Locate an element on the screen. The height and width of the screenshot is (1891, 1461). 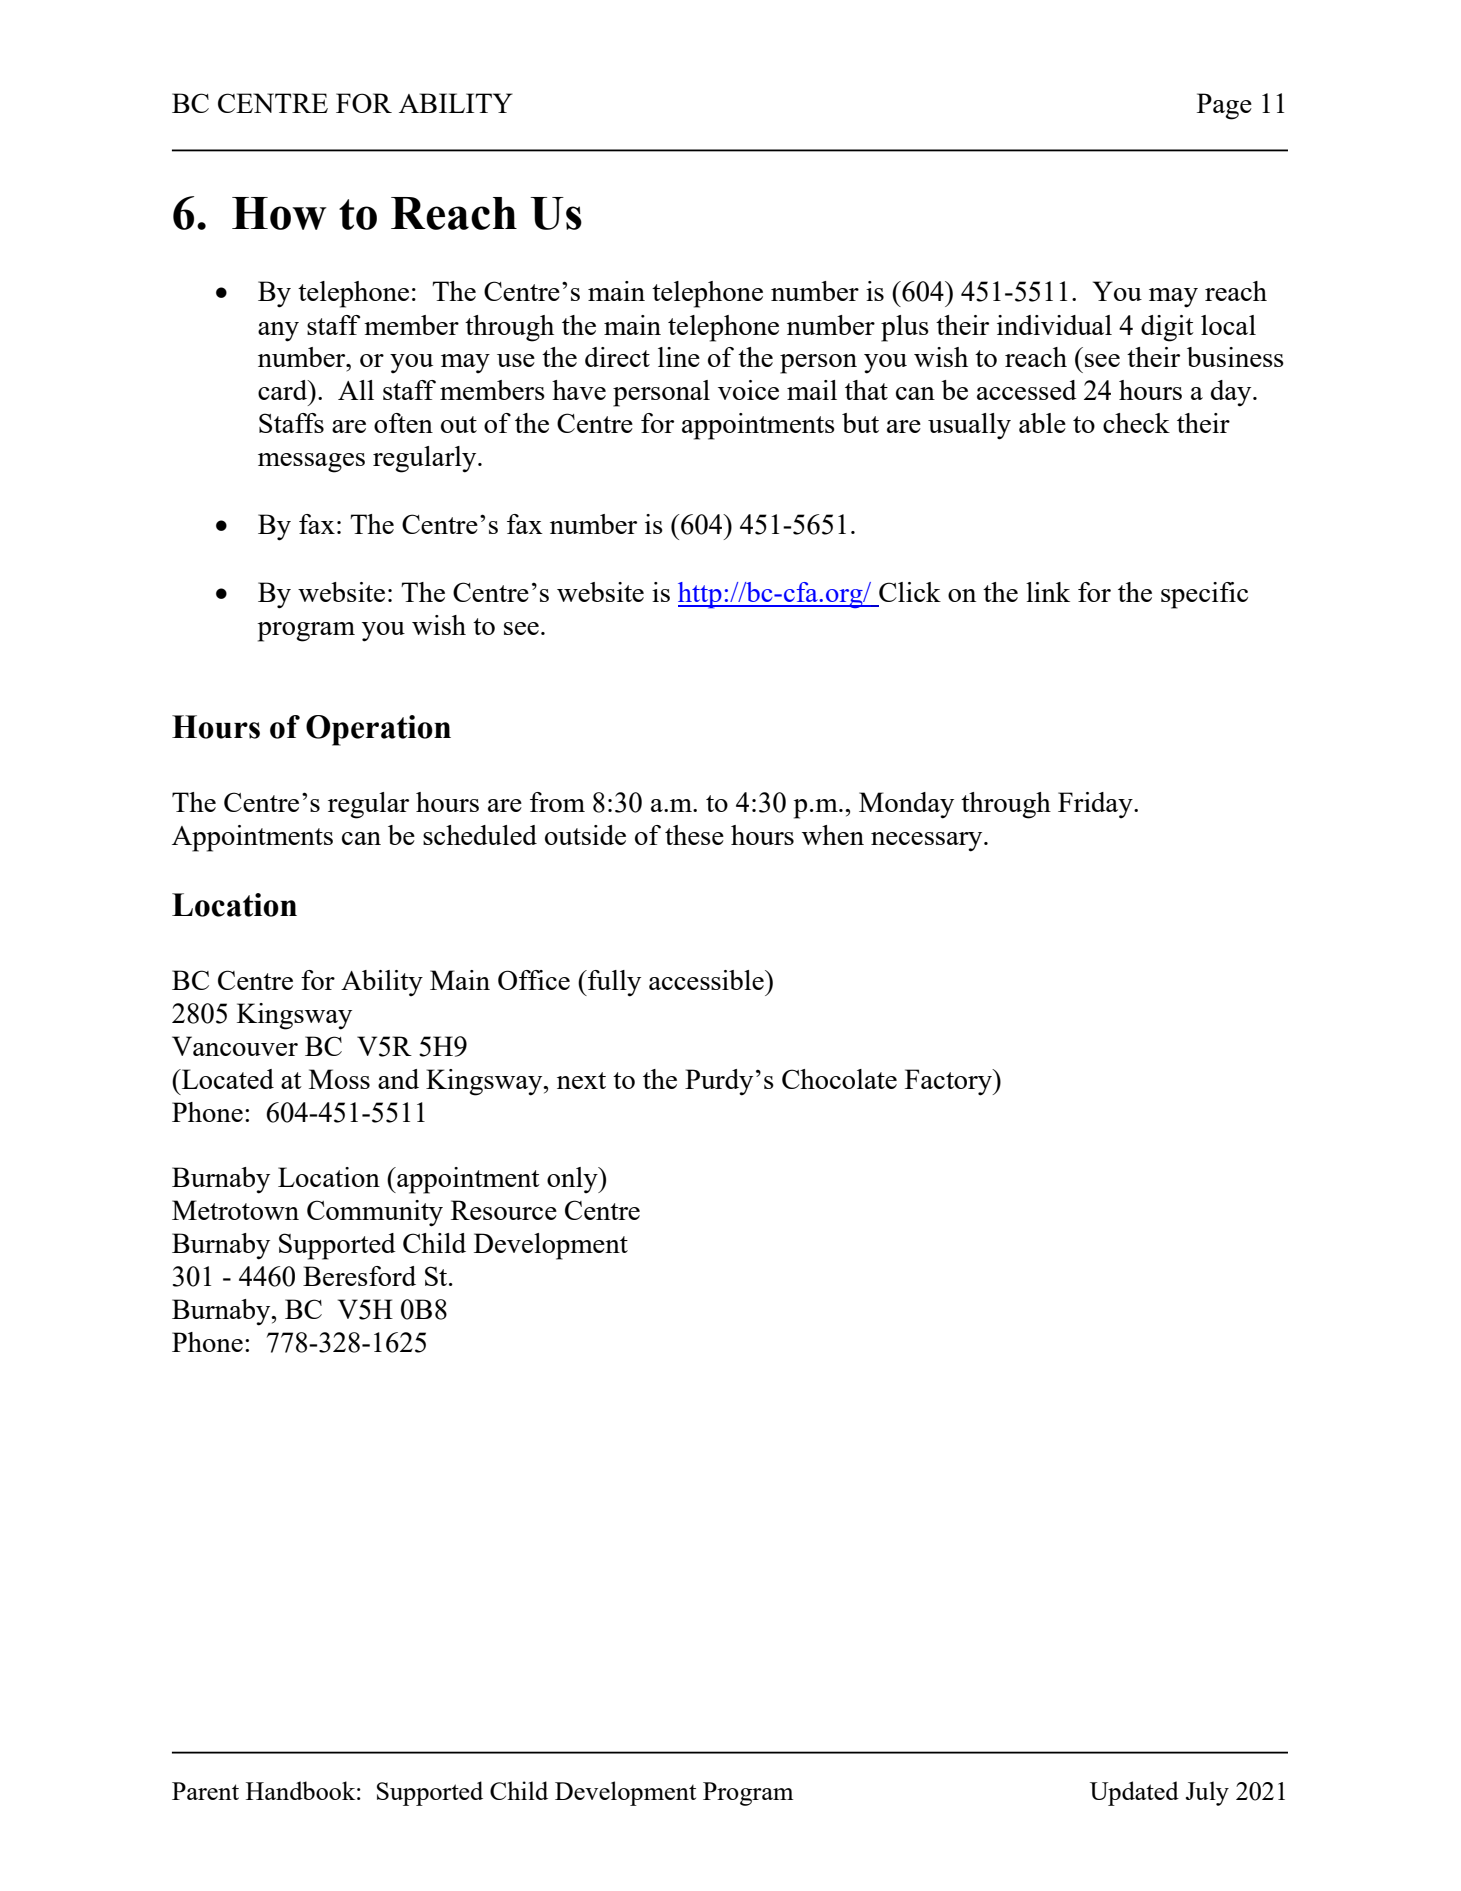
Vancouver is located at coordinates (235, 1046).
